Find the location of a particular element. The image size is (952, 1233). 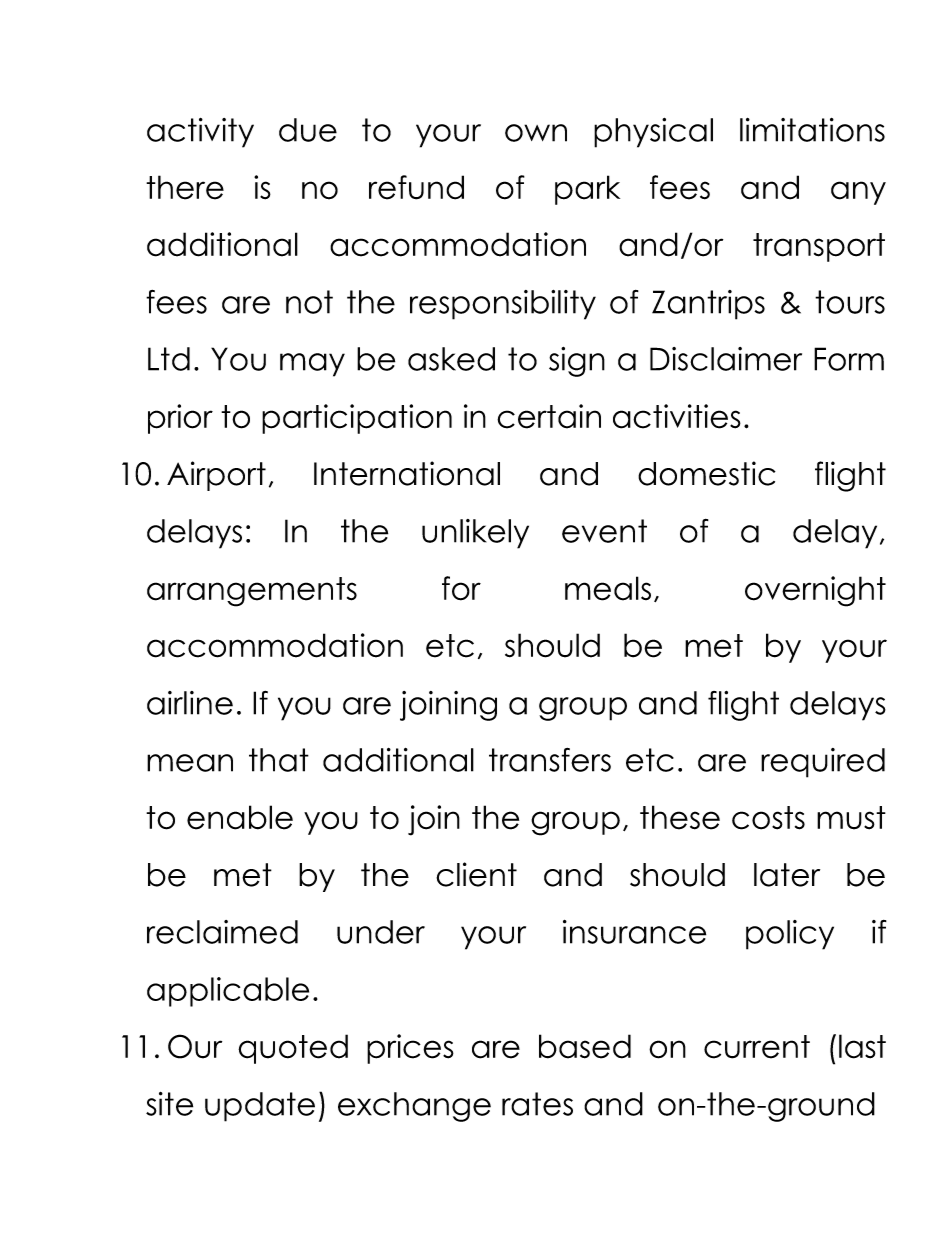

Airport is located at coordinates (216, 476).
